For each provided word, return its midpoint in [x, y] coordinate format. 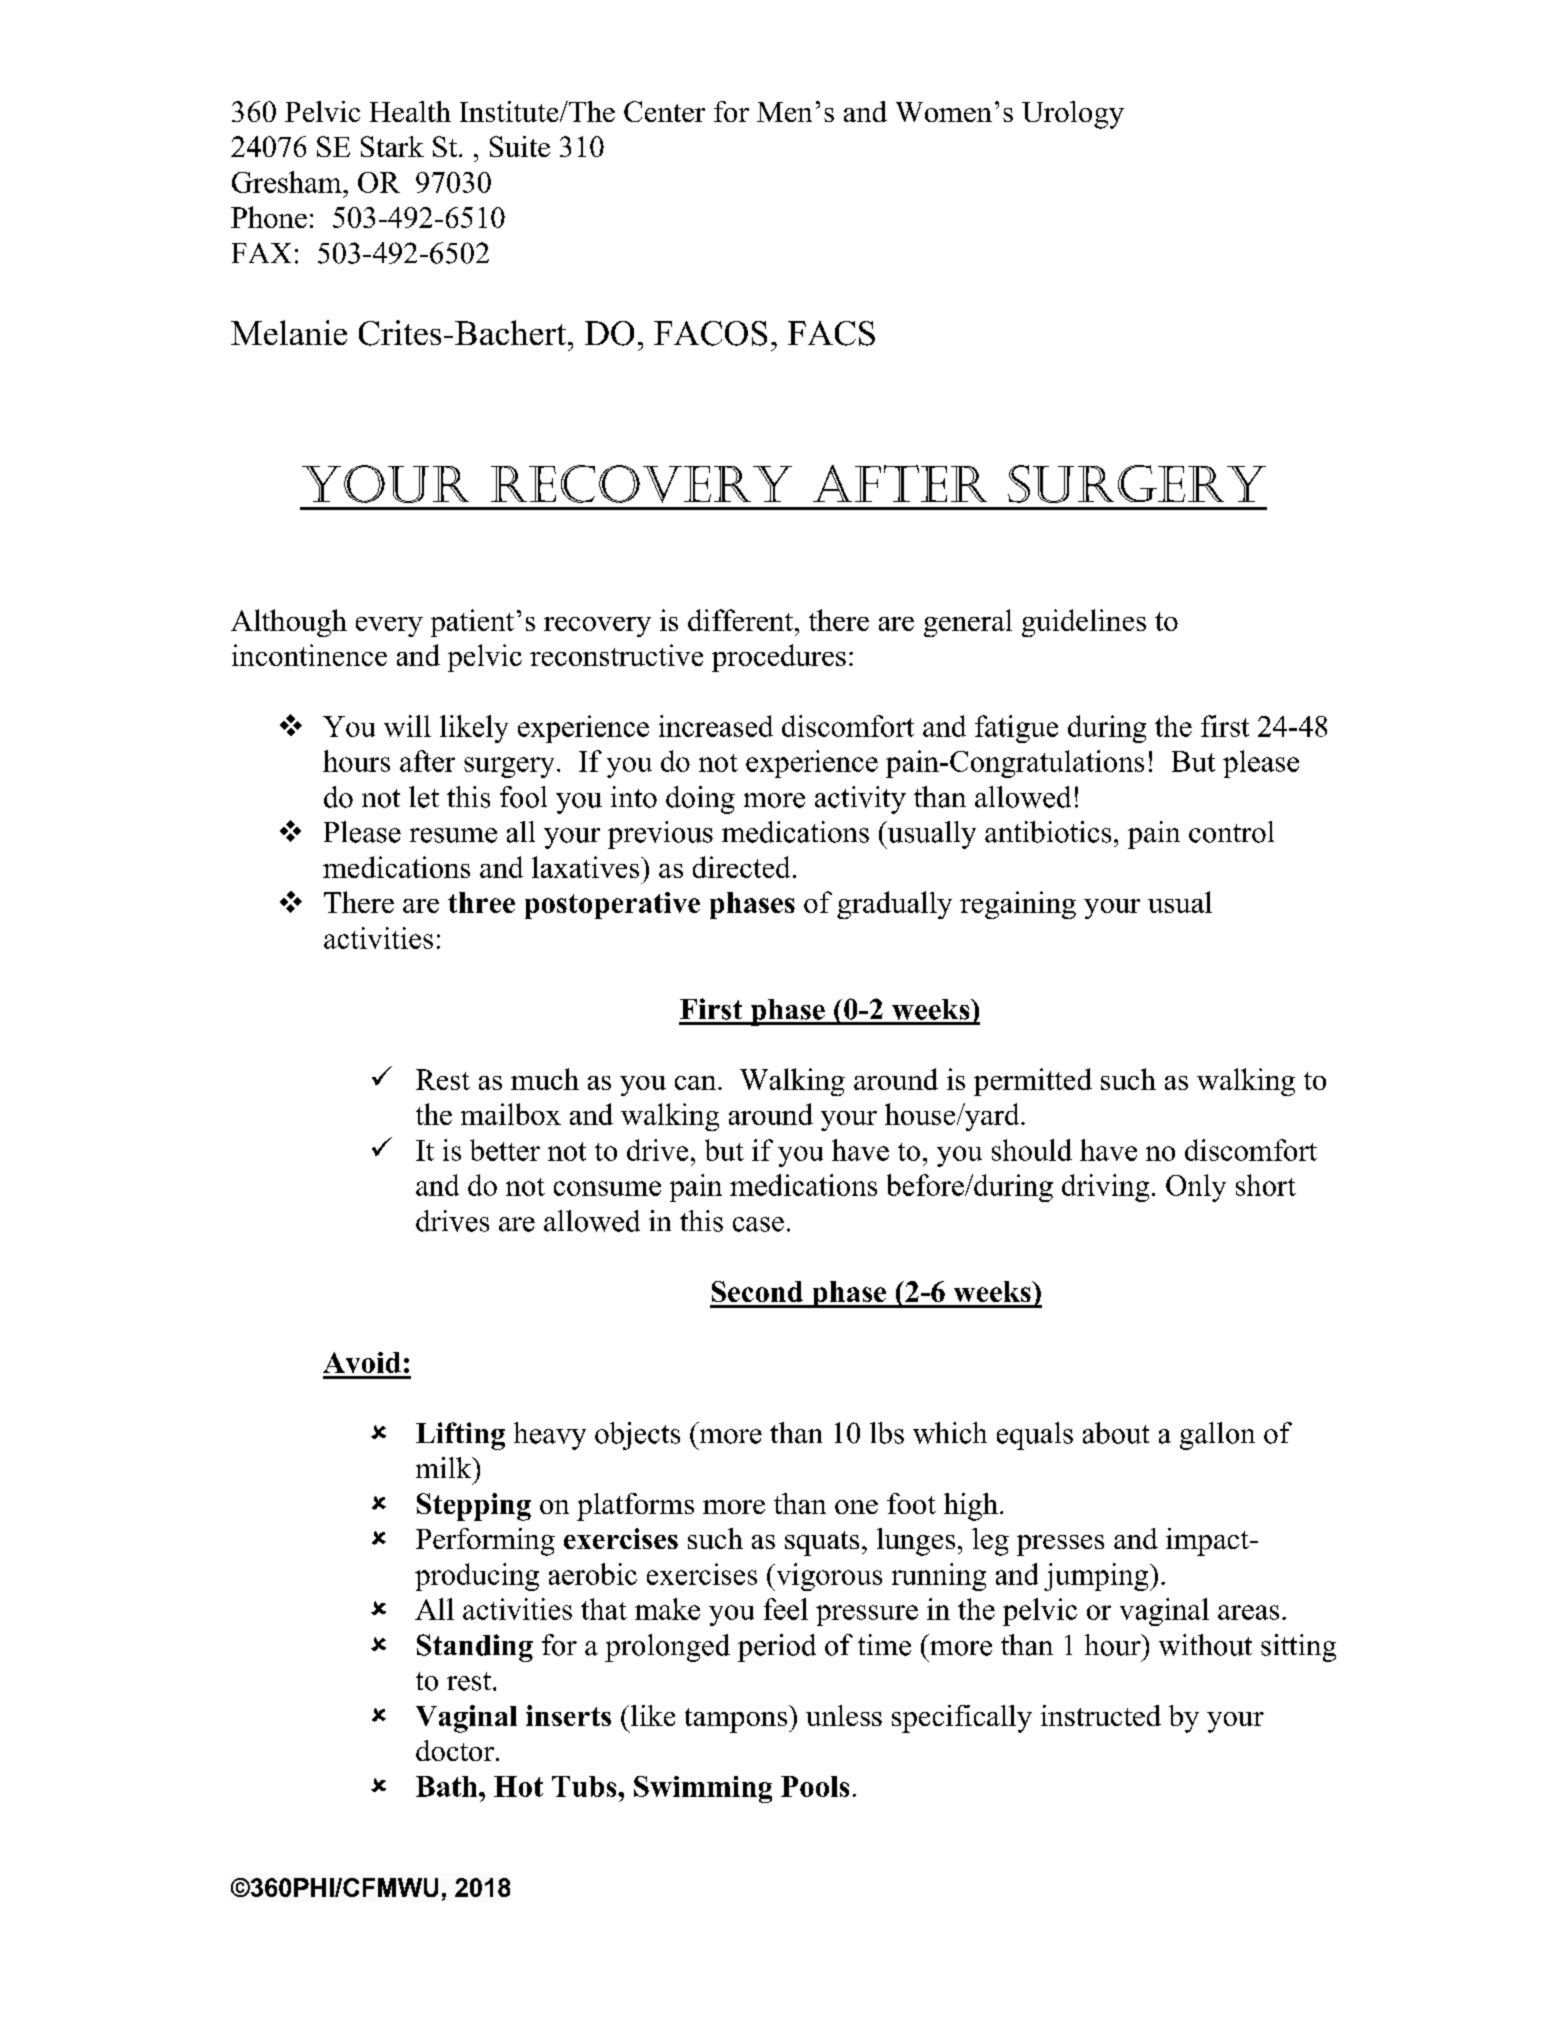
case [758, 1224]
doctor [455, 1750]
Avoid [362, 1362]
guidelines [1084, 623]
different [742, 620]
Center [664, 111]
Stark [392, 146]
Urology [1073, 115]
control [1231, 832]
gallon [1217, 1436]
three [481, 902]
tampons [736, 1720]
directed [741, 867]
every [389, 627]
